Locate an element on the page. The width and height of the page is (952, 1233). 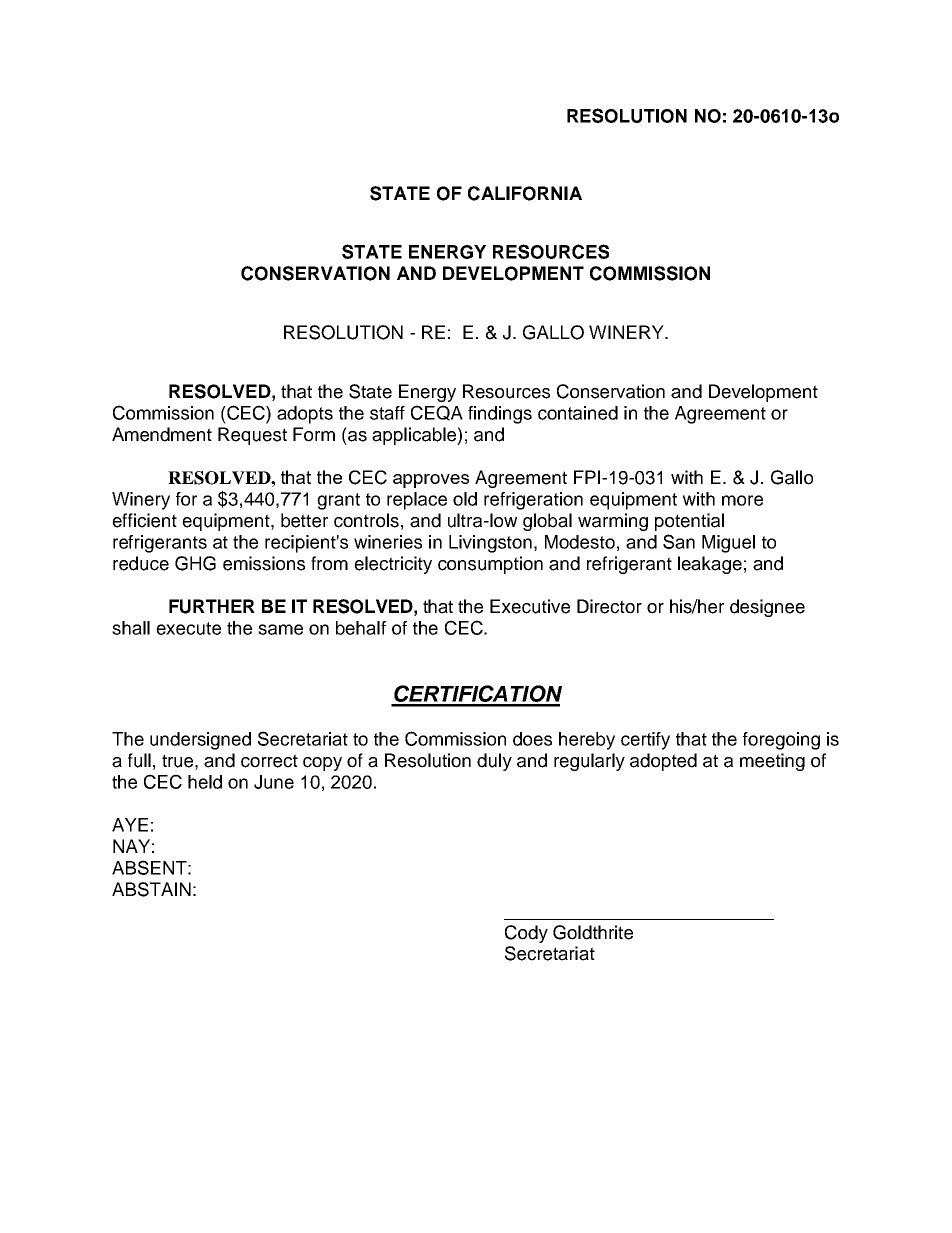
adopted is located at coordinates (663, 762).
